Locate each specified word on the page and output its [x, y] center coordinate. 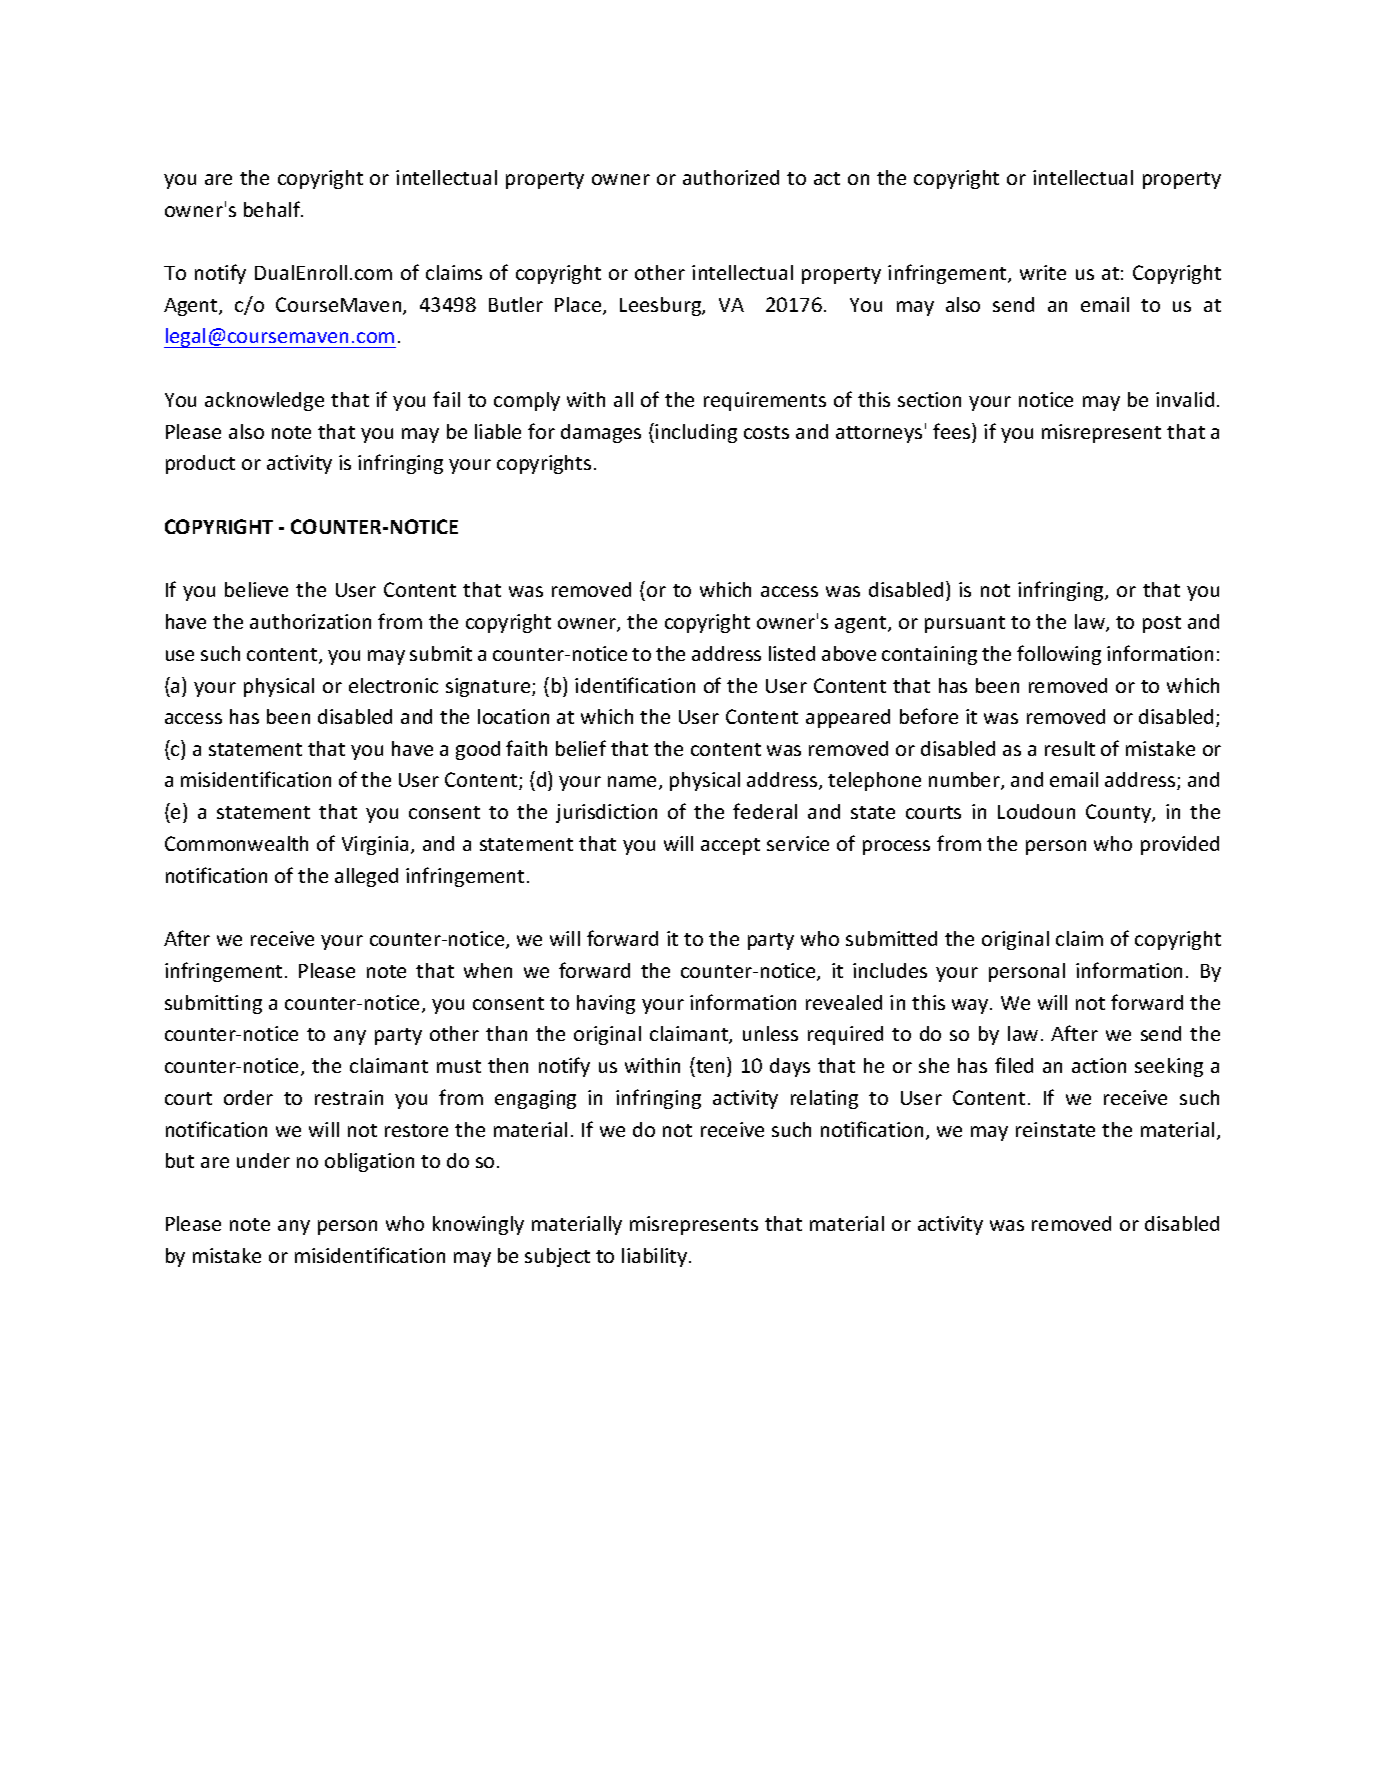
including [696, 433]
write [1043, 272]
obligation [369, 1162]
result [1070, 748]
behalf [273, 209]
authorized [731, 177]
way [971, 1006]
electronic [393, 685]
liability [656, 1257]
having [606, 1004]
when [488, 970]
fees [953, 431]
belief [581, 748]
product [200, 464]
